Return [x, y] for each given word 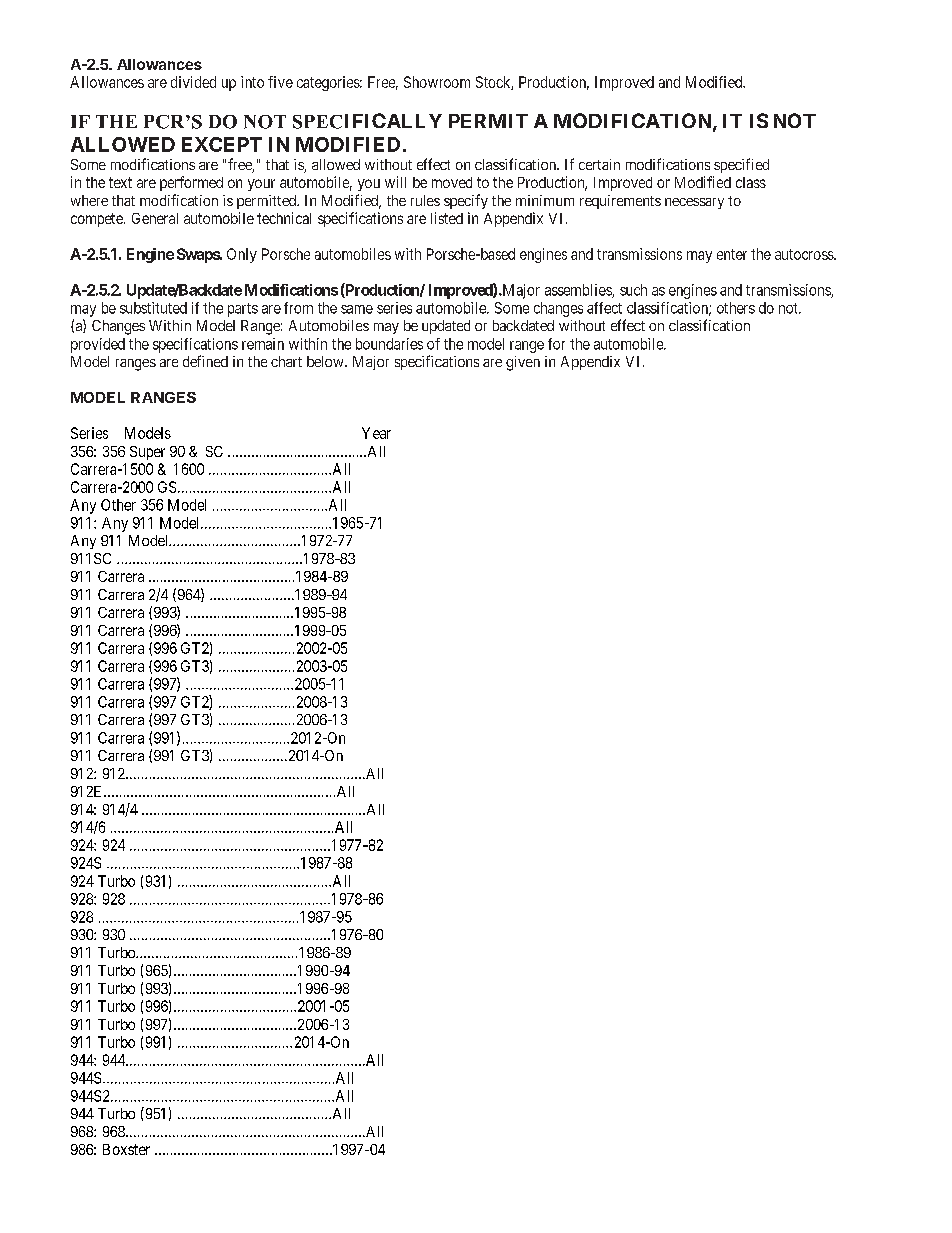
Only [242, 255]
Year [376, 433]
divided [193, 82]
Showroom [437, 82]
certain [599, 164]
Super [147, 453]
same [357, 309]
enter [732, 254]
